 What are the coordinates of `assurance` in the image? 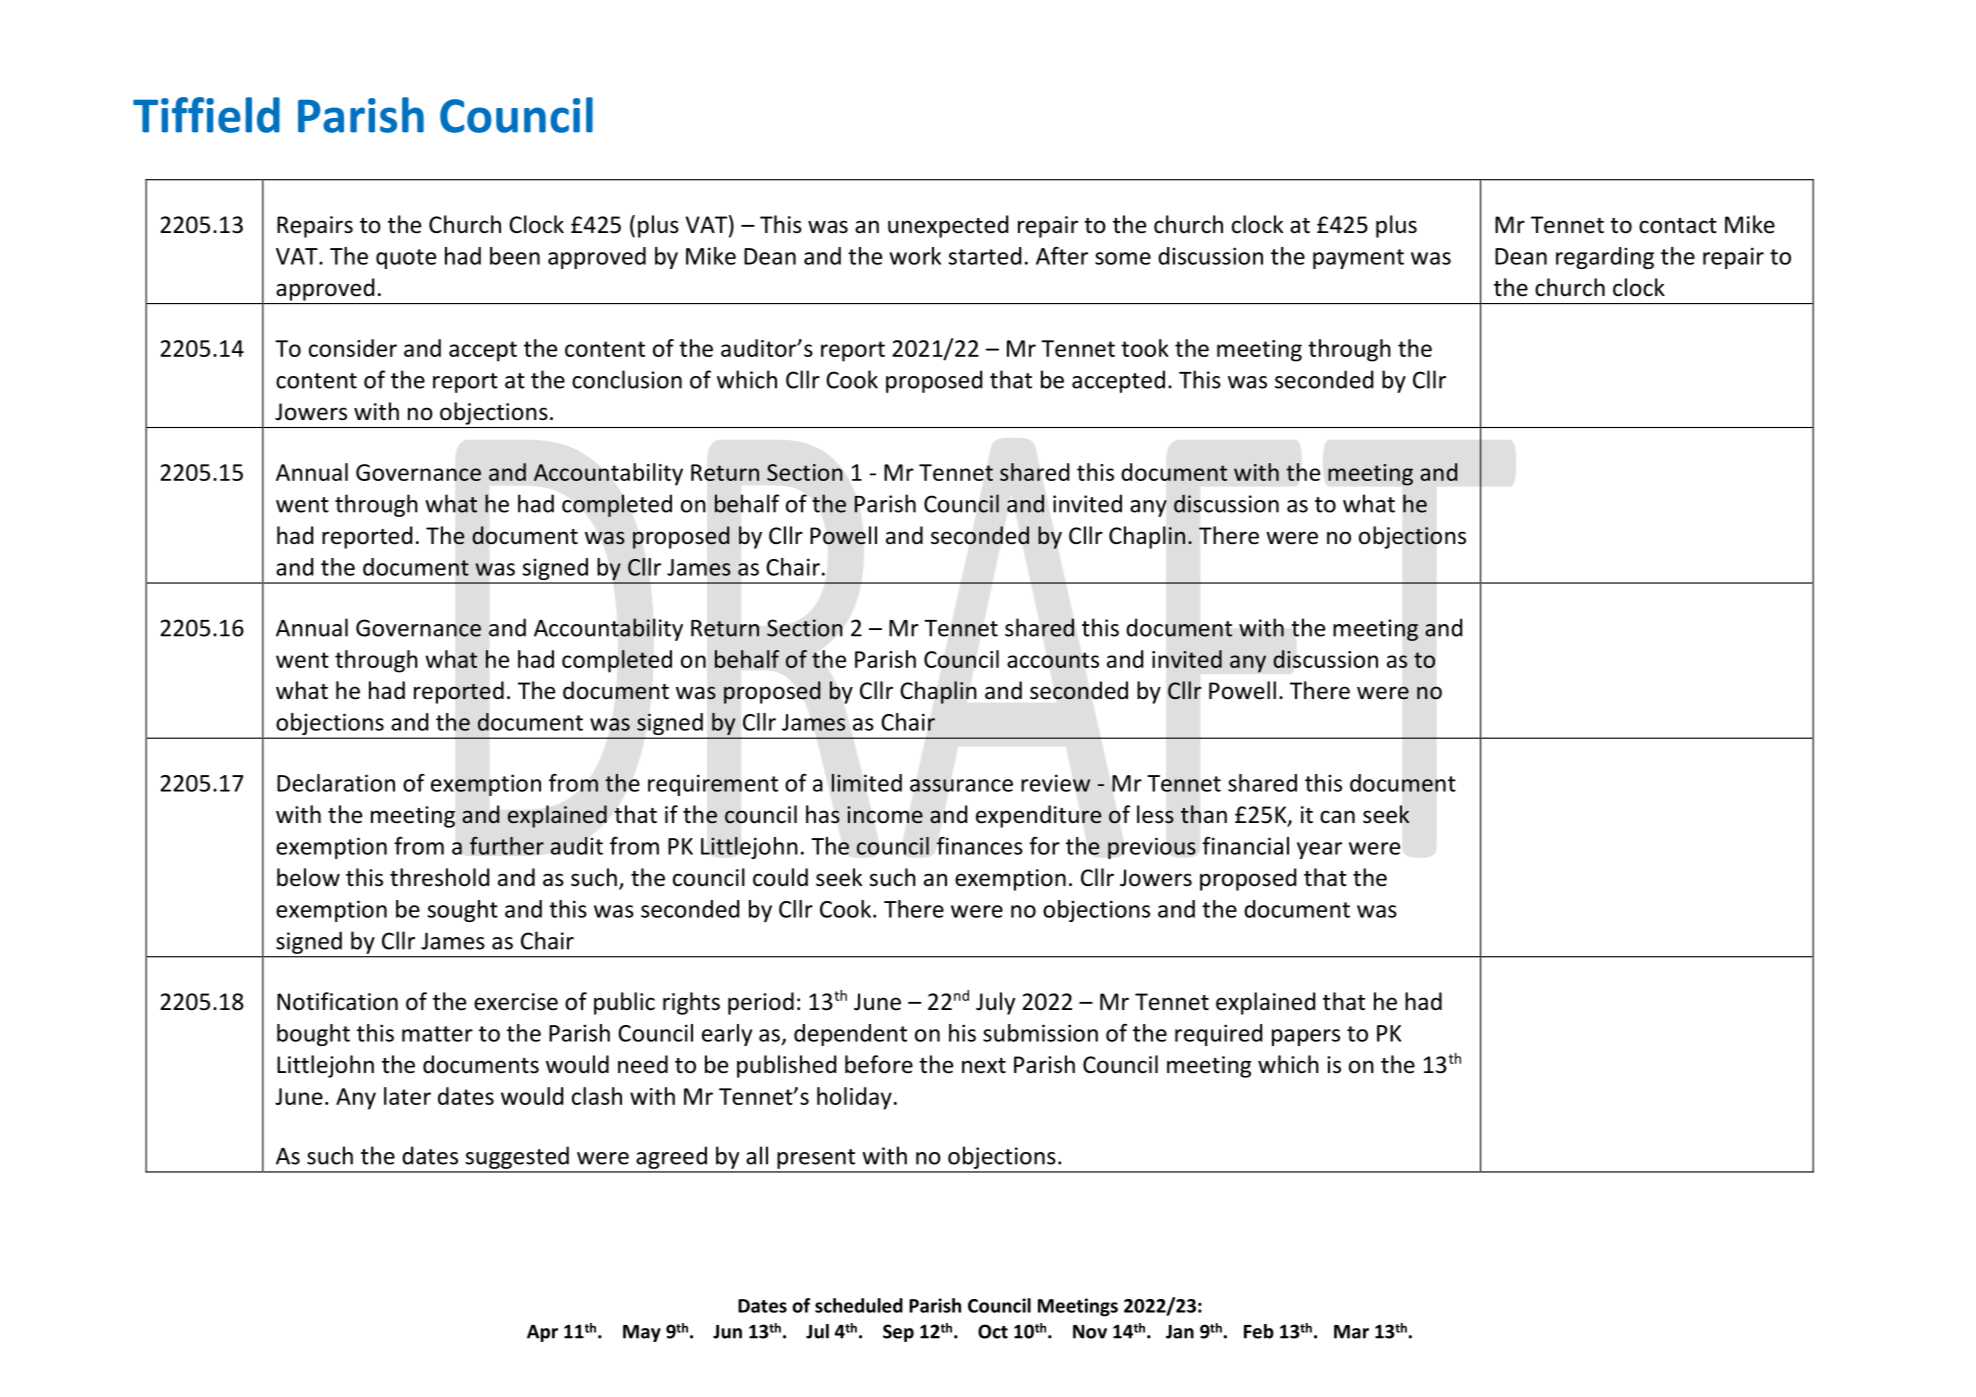 It's located at (961, 785).
